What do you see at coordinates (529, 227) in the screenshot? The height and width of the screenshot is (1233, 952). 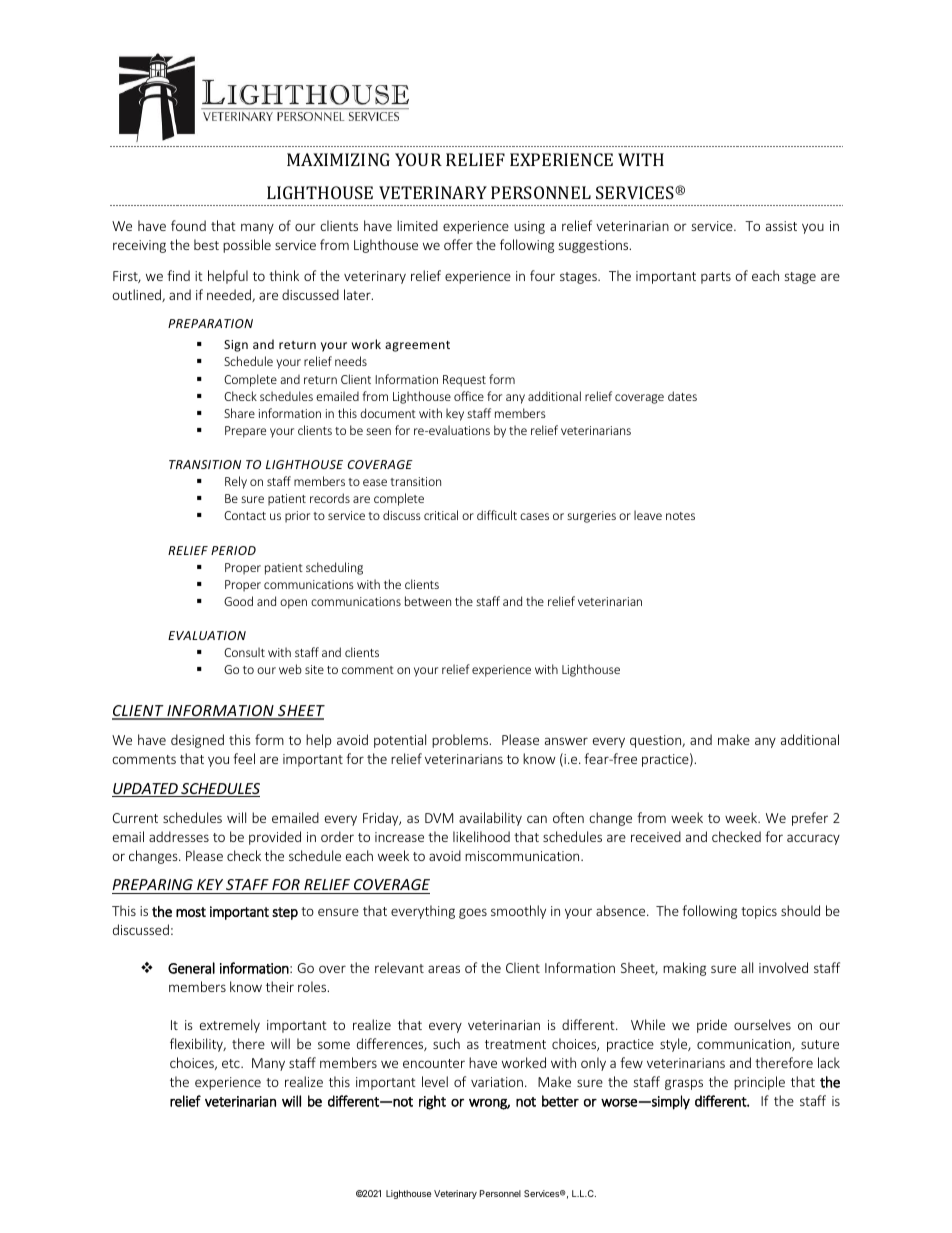 I see `using` at bounding box center [529, 227].
